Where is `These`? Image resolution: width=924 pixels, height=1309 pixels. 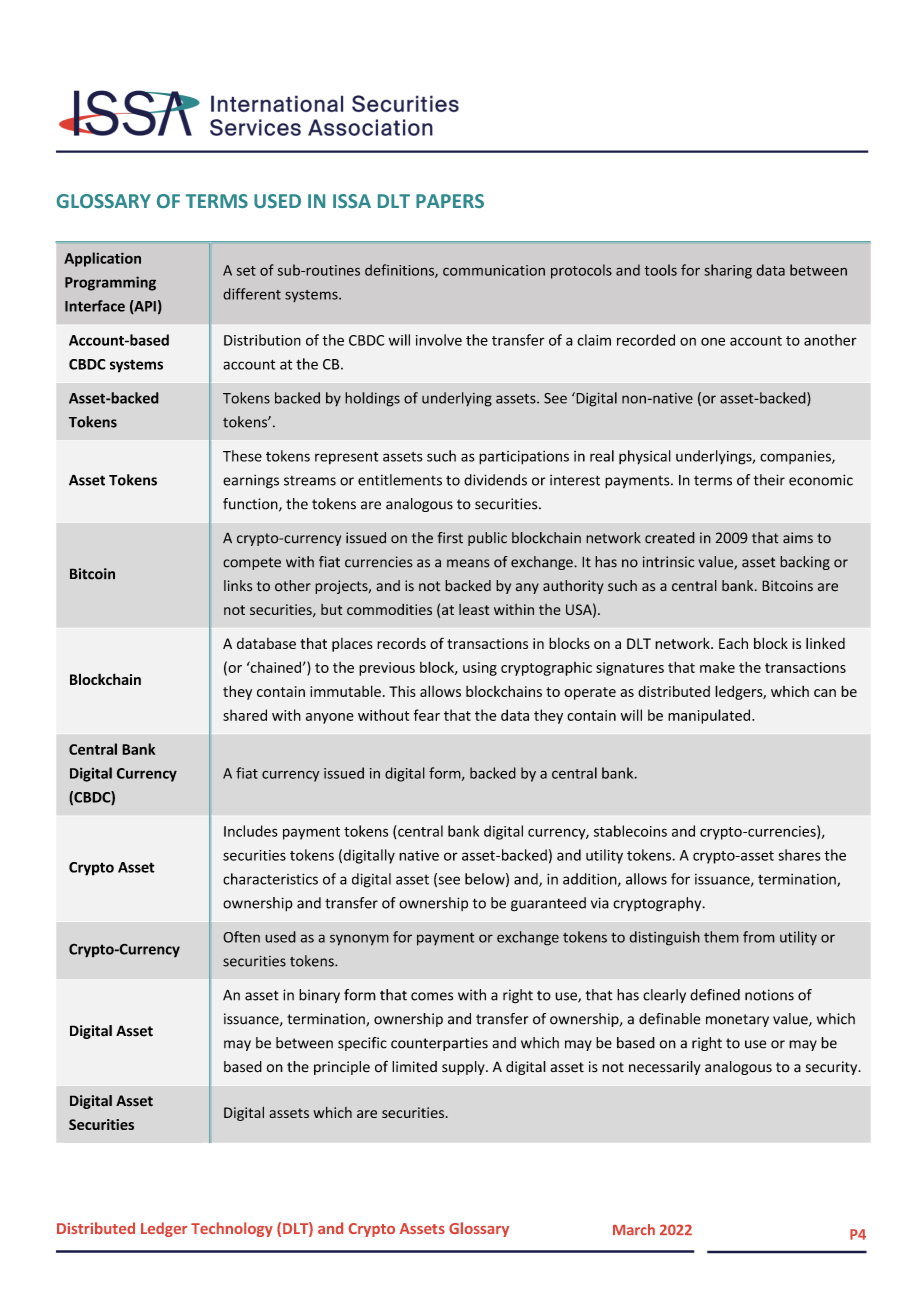 These is located at coordinates (242, 456).
